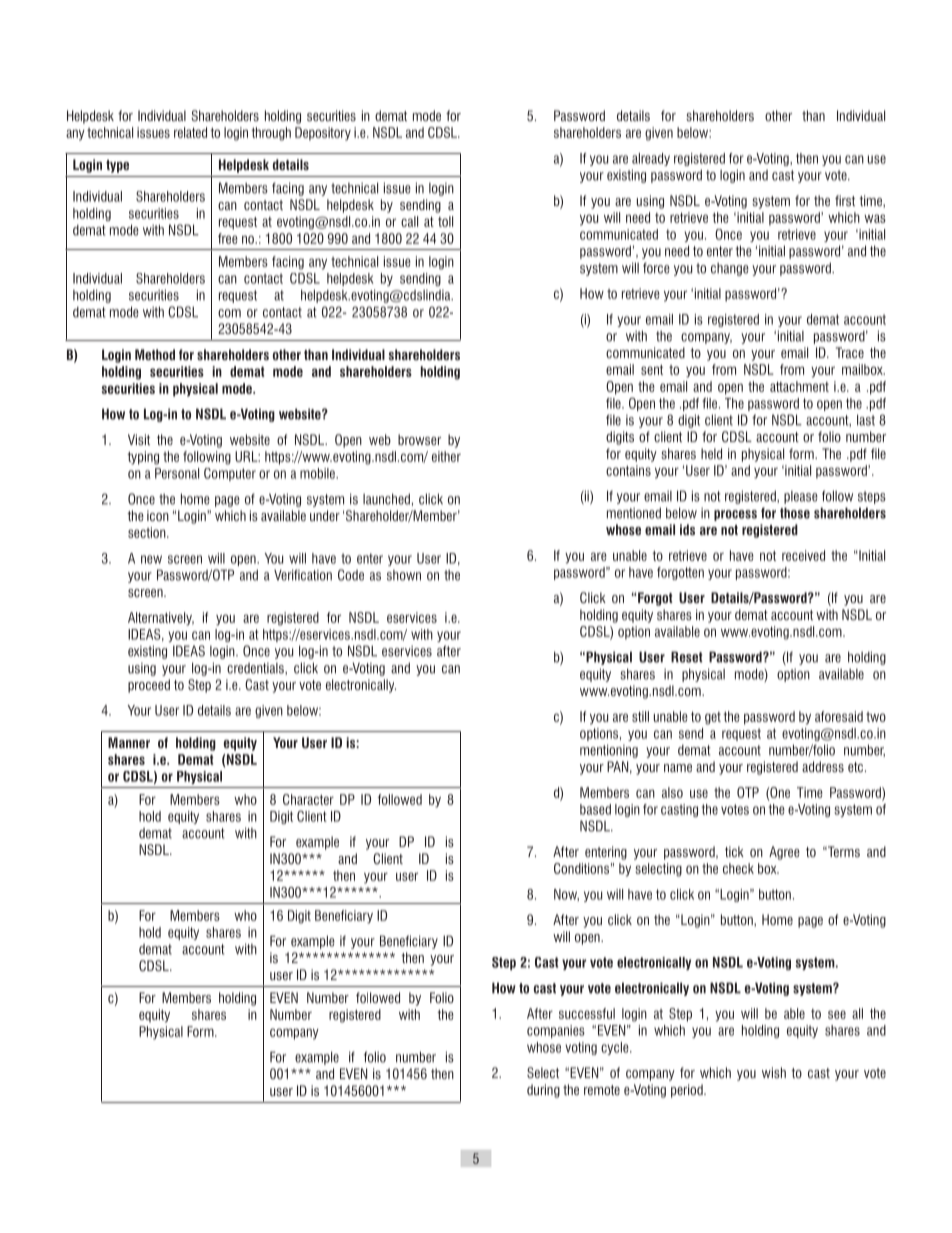 The image size is (952, 1233). Describe the element at coordinates (404, 575) in the image. I see `shown` at that location.
